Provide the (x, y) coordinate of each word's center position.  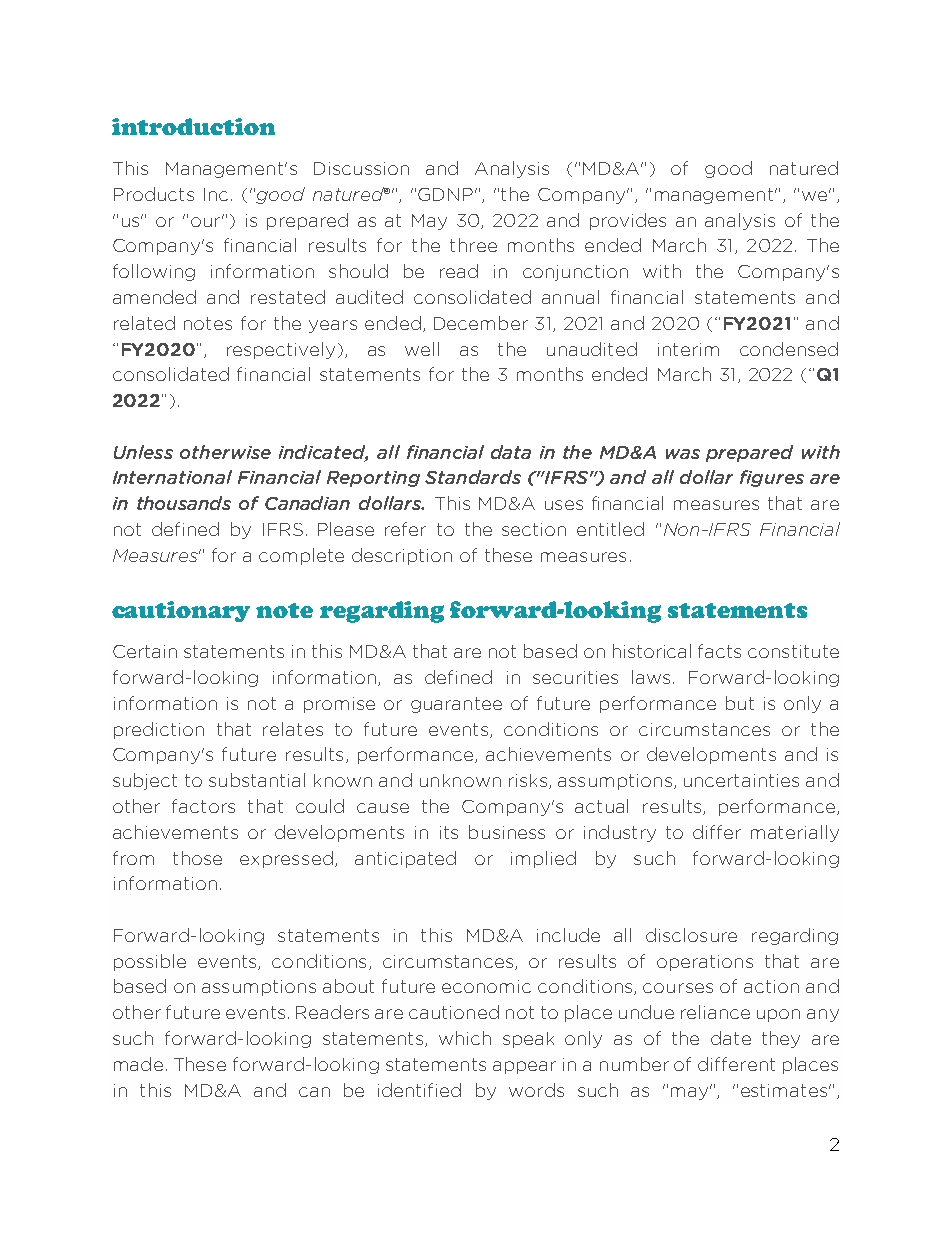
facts (719, 651)
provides (628, 221)
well (422, 349)
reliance (715, 1012)
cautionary (181, 611)
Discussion (361, 168)
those (197, 858)
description (402, 556)
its (449, 832)
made (138, 1064)
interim (688, 349)
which (465, 1038)
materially (795, 833)
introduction (193, 126)
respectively (281, 350)
